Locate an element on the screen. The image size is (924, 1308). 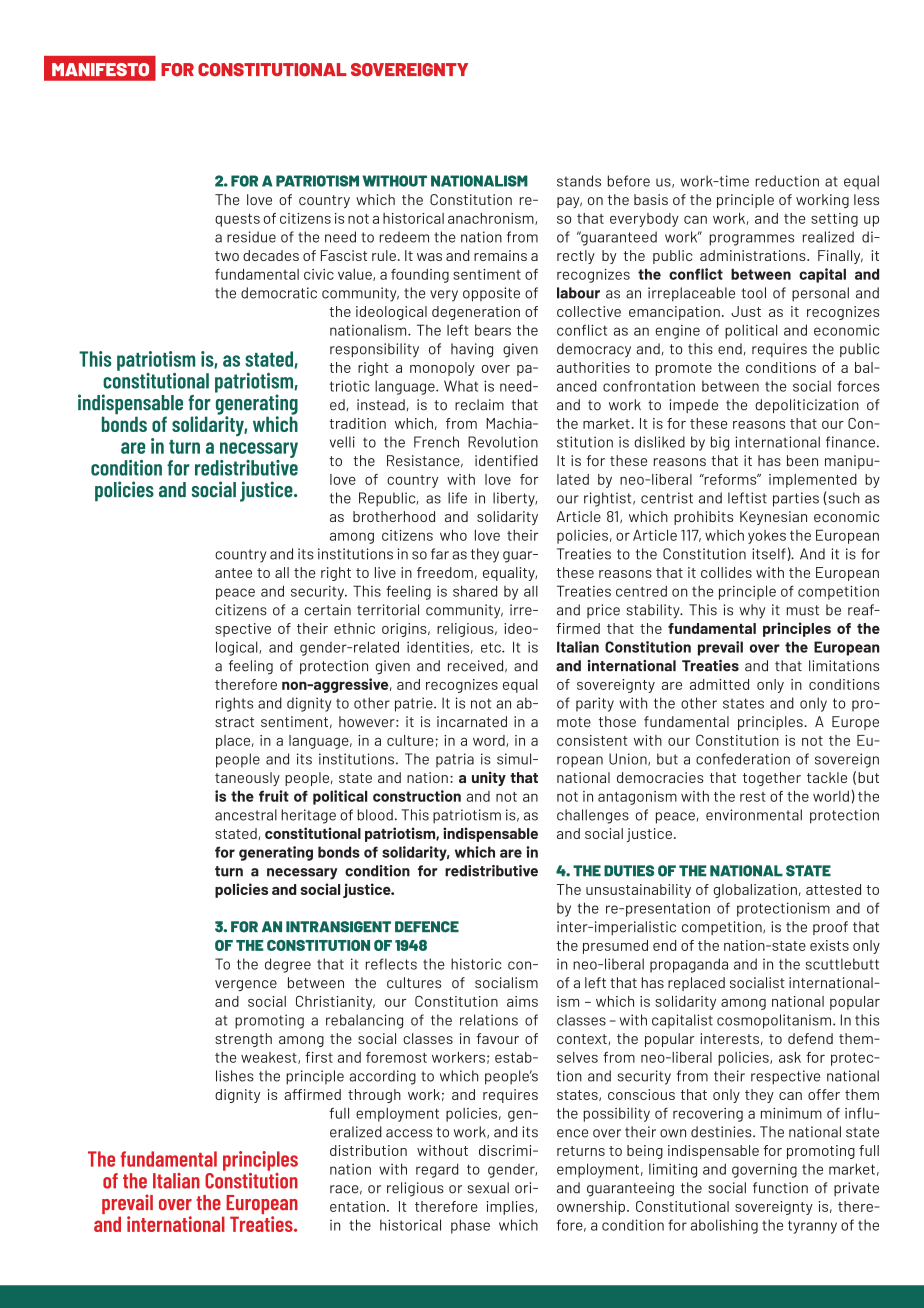
less is located at coordinates (866, 199).
